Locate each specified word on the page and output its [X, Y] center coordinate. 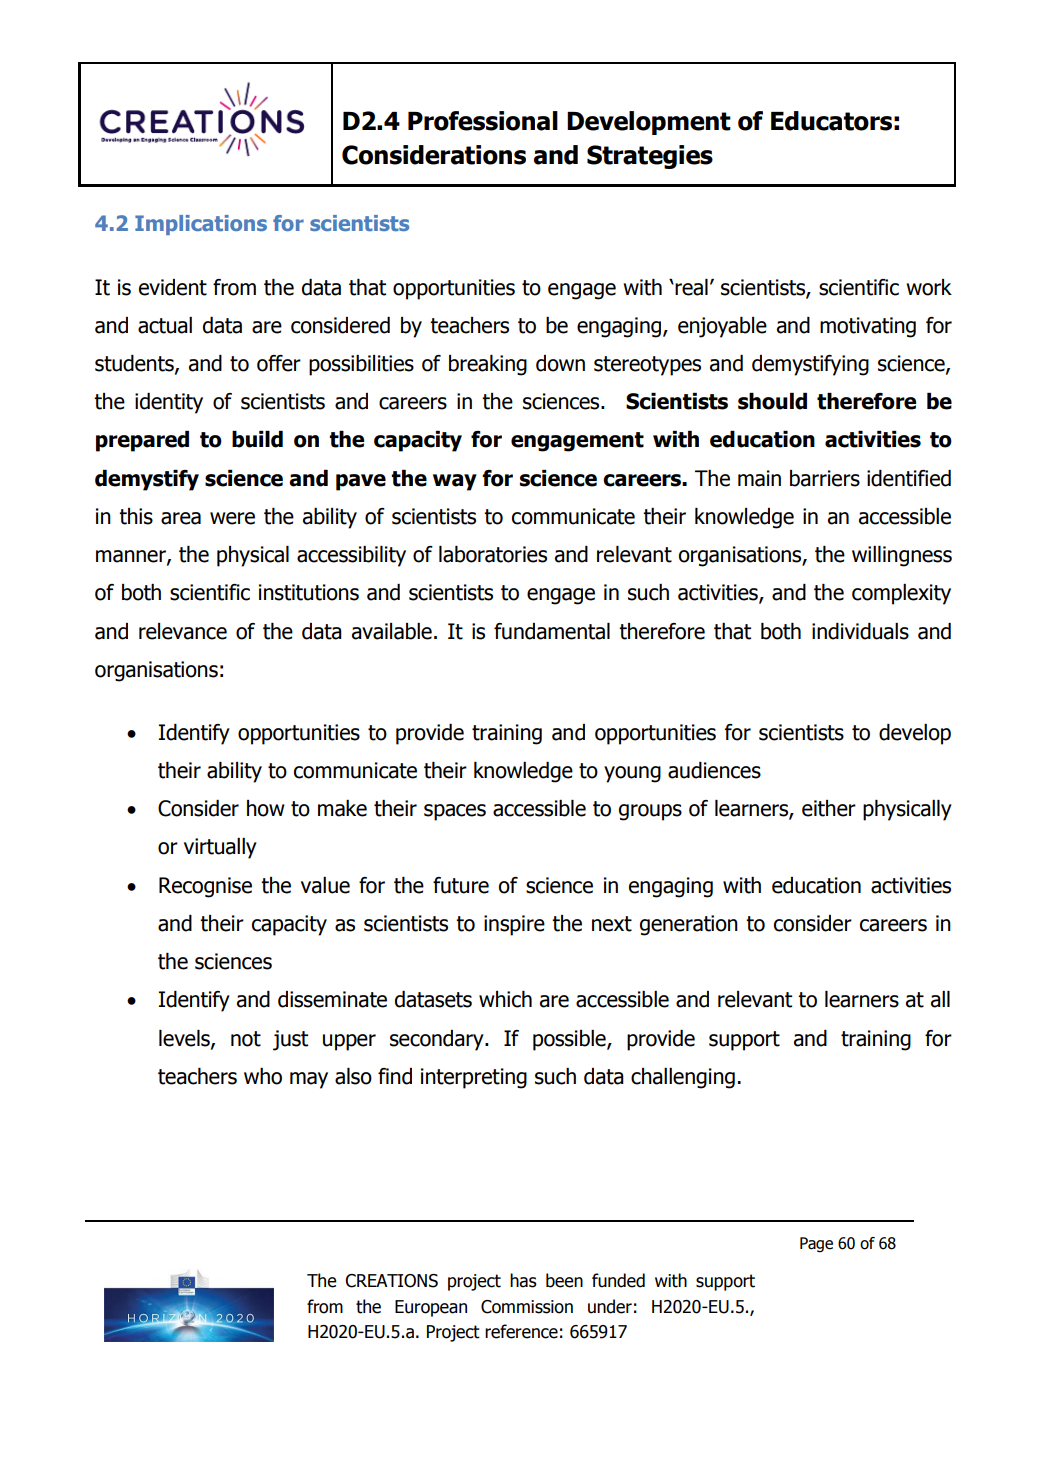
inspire [514, 925]
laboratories [493, 554]
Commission [527, 1307]
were [232, 518]
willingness [902, 556]
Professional [483, 121]
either [829, 808]
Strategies [650, 157]
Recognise [205, 887]
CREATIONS [391, 1281]
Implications [201, 225]
